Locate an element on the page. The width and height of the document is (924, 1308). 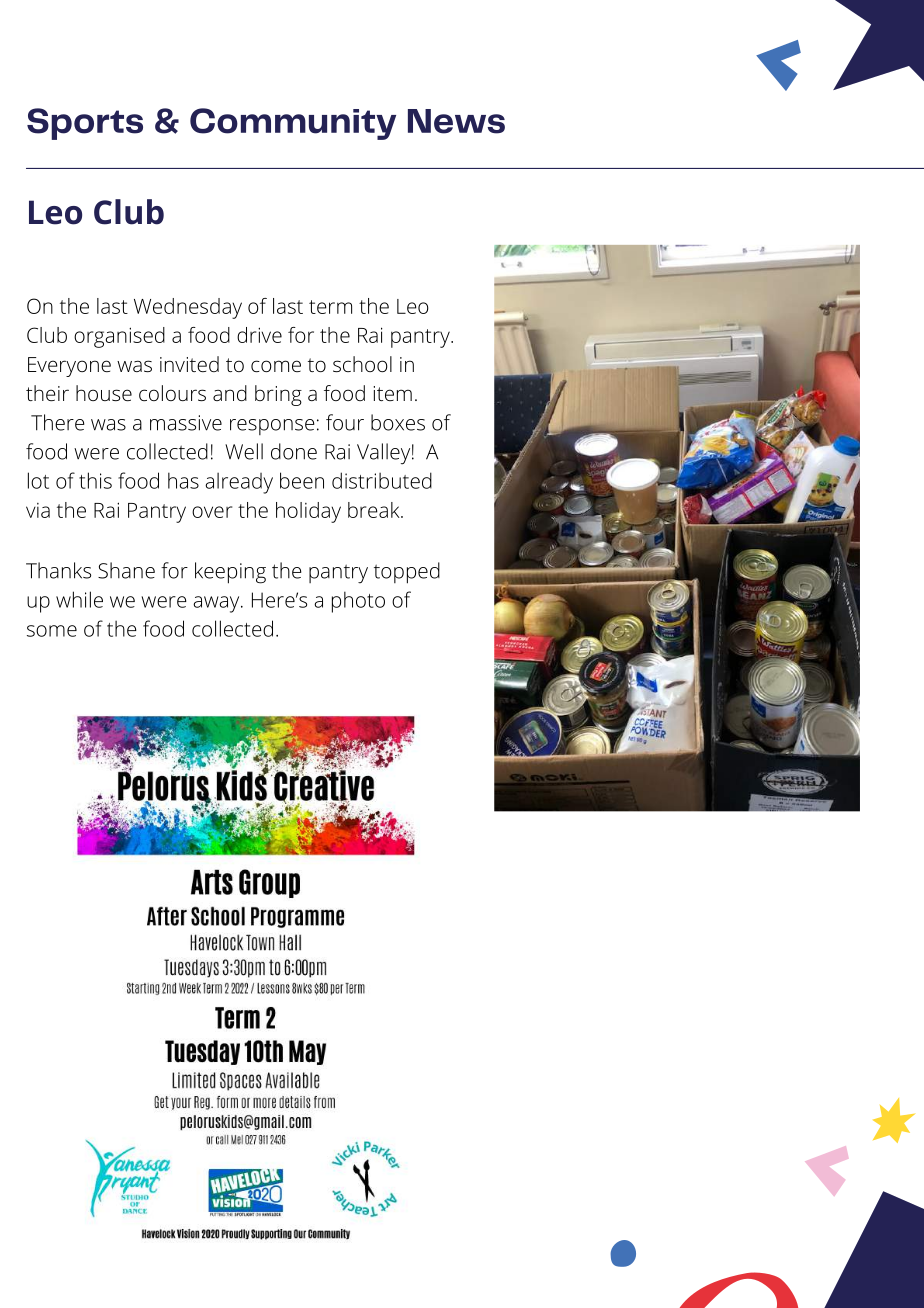
News is located at coordinates (456, 121).
